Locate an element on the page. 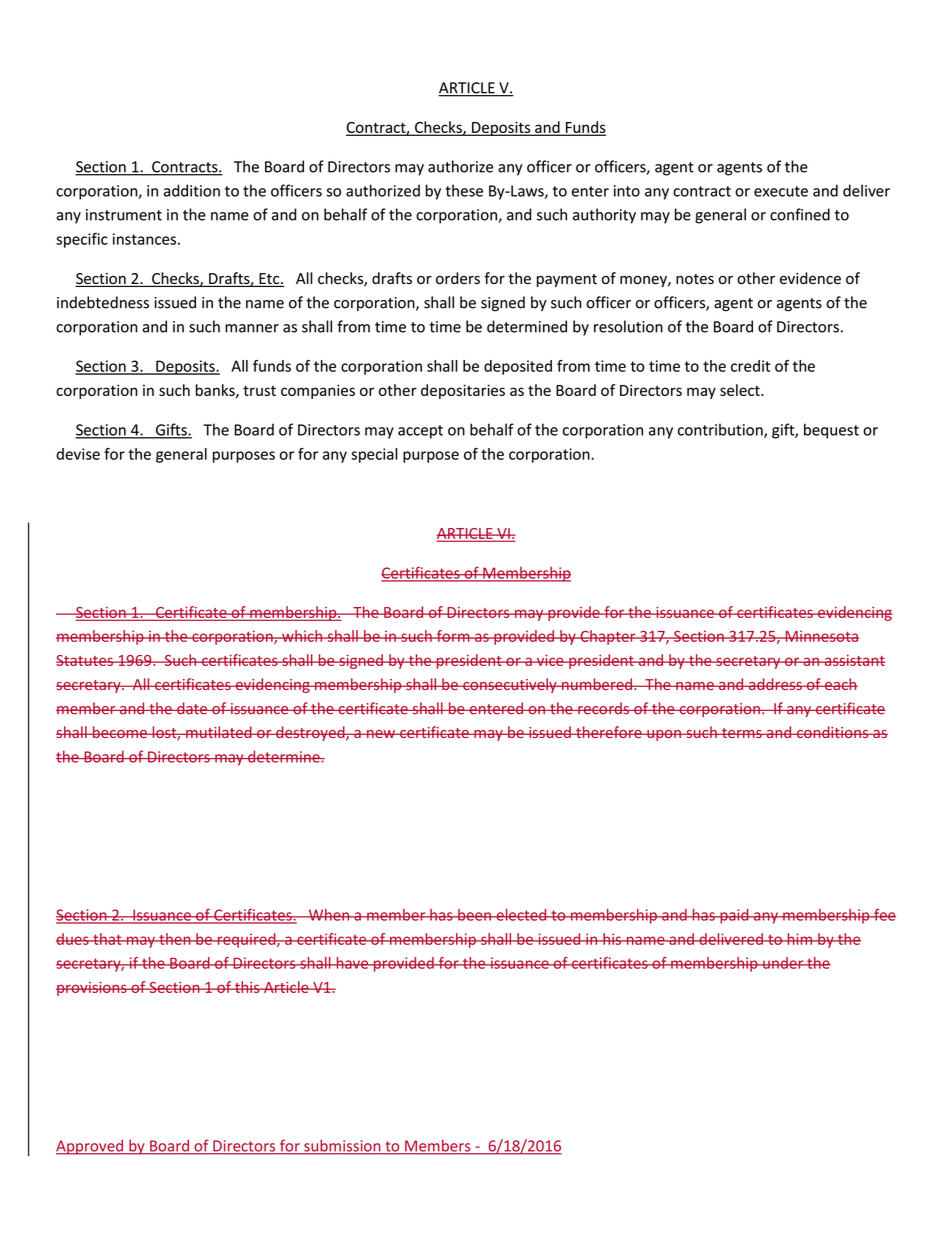 The height and width of the document is (1233, 952). bequest is located at coordinates (831, 431).
